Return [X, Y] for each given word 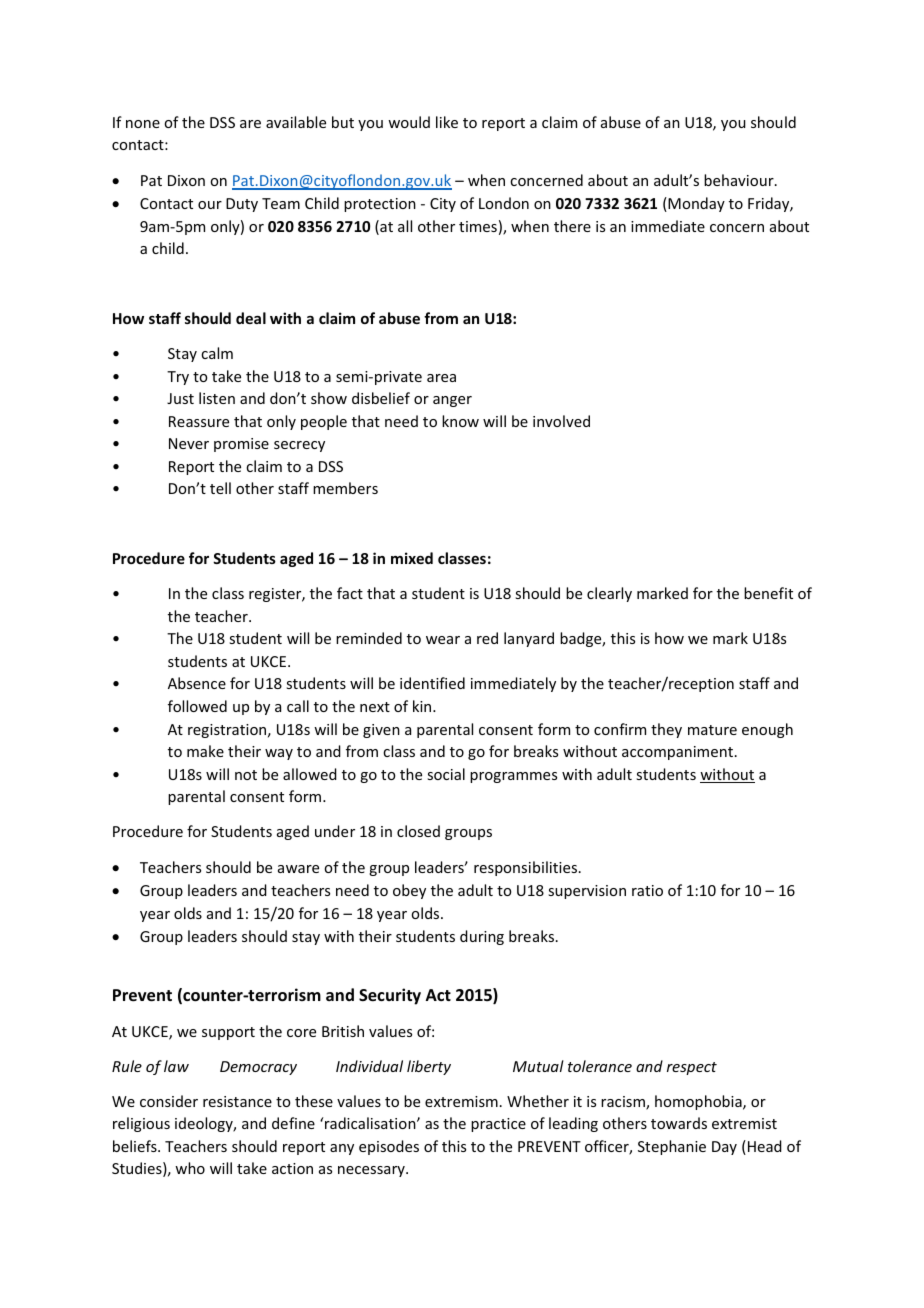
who [190, 1168]
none [143, 124]
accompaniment [677, 753]
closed [418, 831]
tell [220, 488]
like [447, 122]
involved [561, 421]
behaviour [740, 180]
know [460, 421]
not [246, 775]
